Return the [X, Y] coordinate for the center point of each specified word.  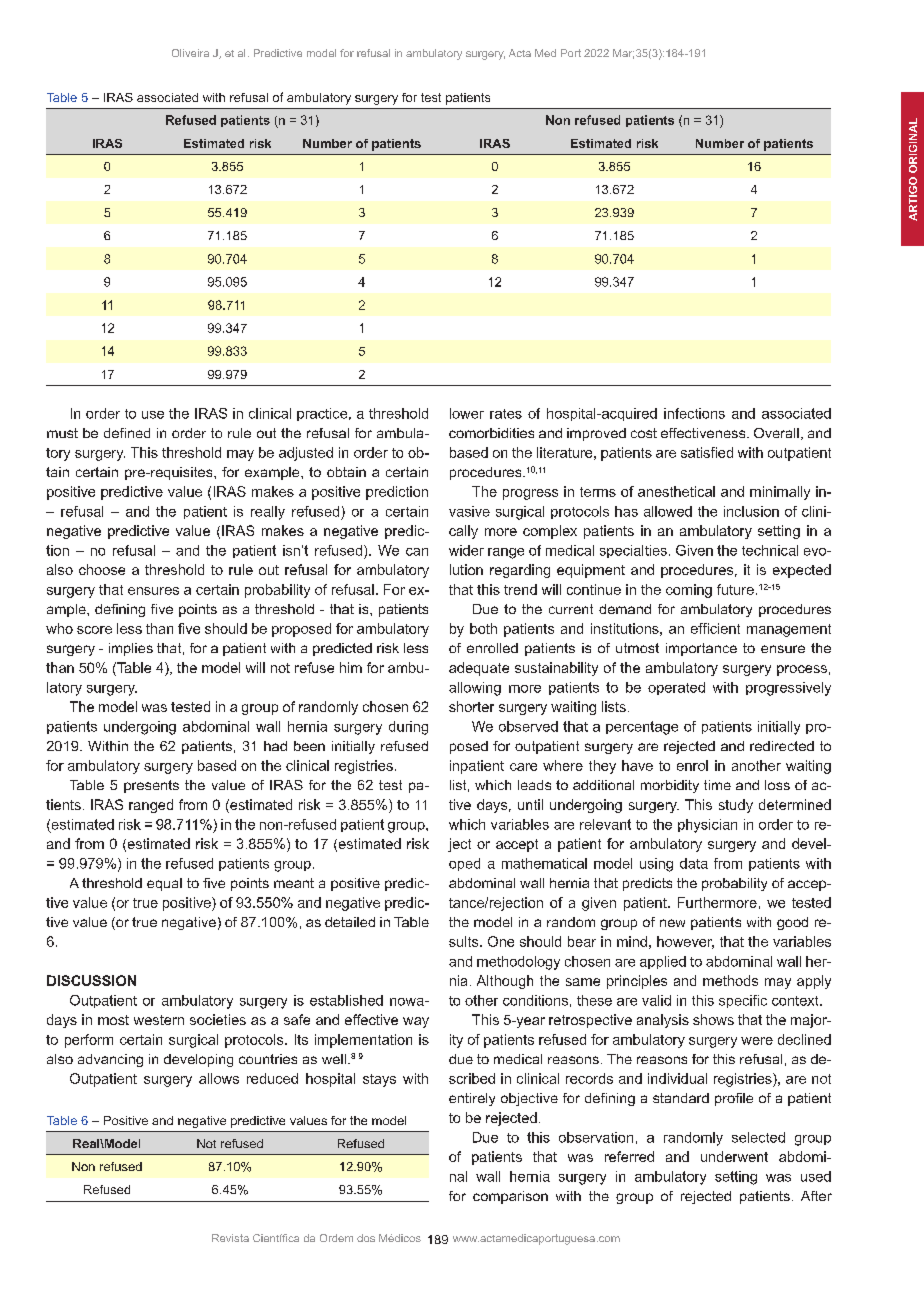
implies [131, 649]
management [789, 630]
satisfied [707, 452]
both [483, 628]
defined [127, 433]
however [685, 942]
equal [164, 884]
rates [506, 414]
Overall [776, 433]
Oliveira [190, 53]
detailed [350, 922]
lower [467, 413]
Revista [230, 1238]
